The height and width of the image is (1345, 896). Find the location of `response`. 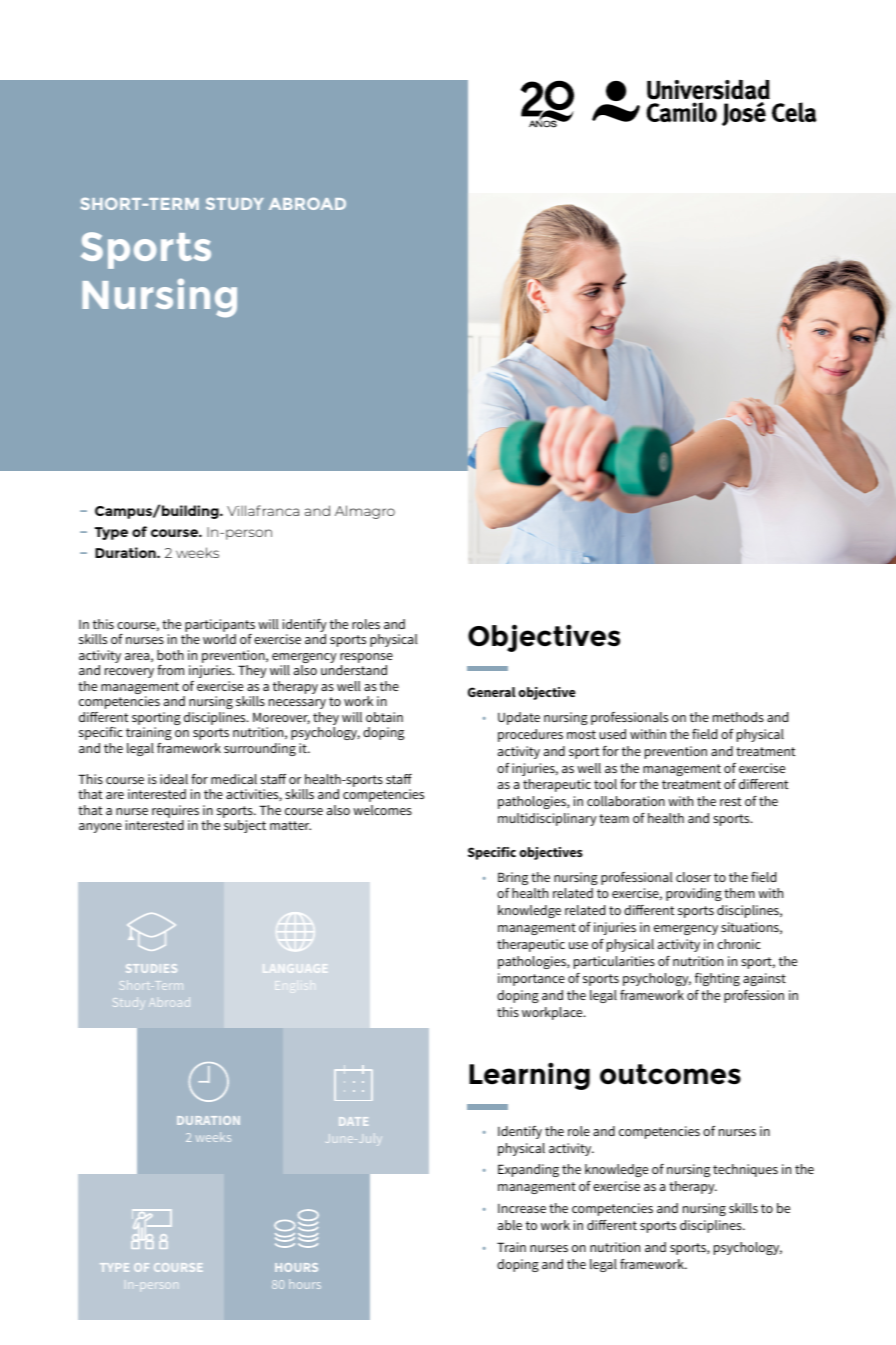

response is located at coordinates (366, 659).
